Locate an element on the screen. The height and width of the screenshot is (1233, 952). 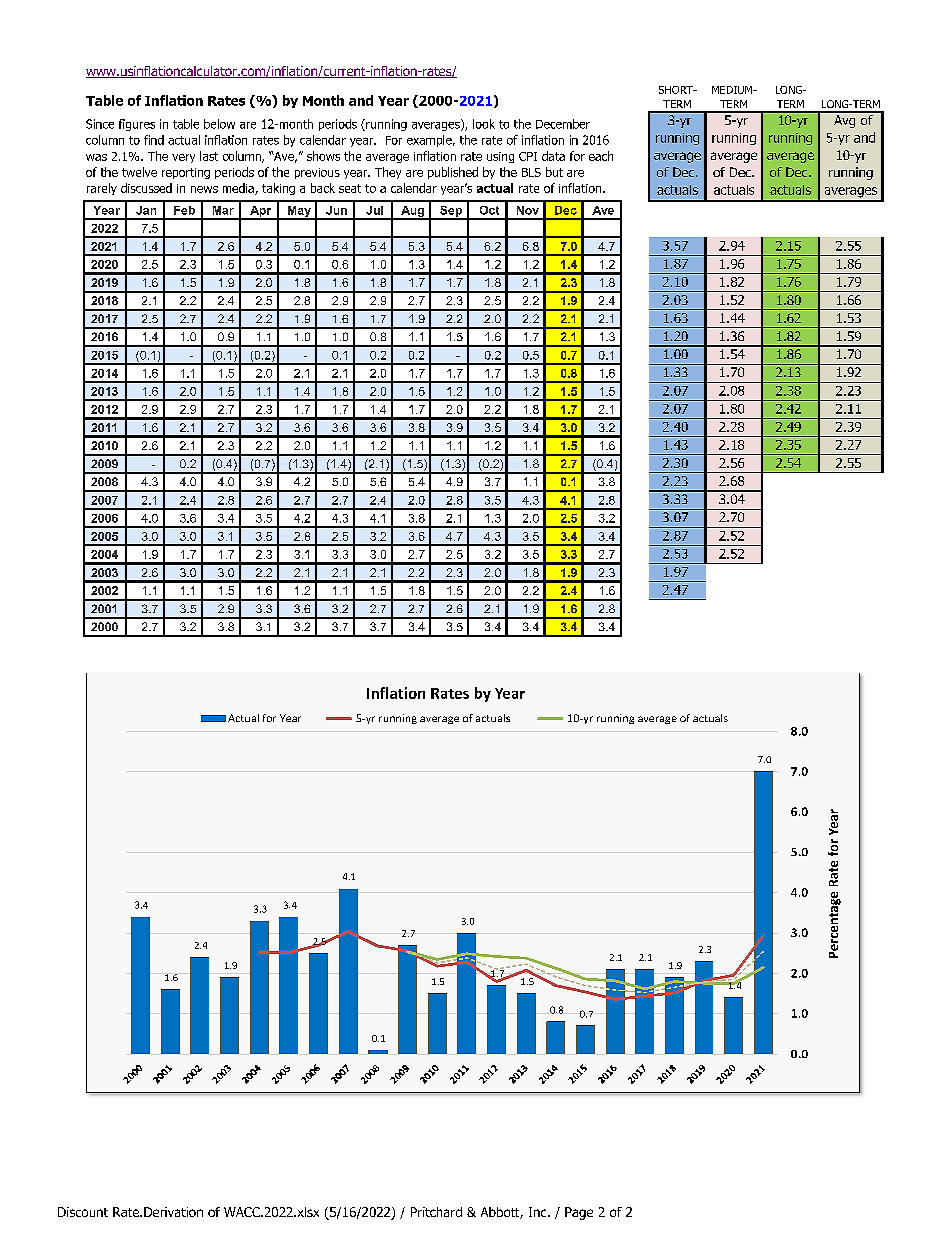
discussed is located at coordinates (146, 188).
